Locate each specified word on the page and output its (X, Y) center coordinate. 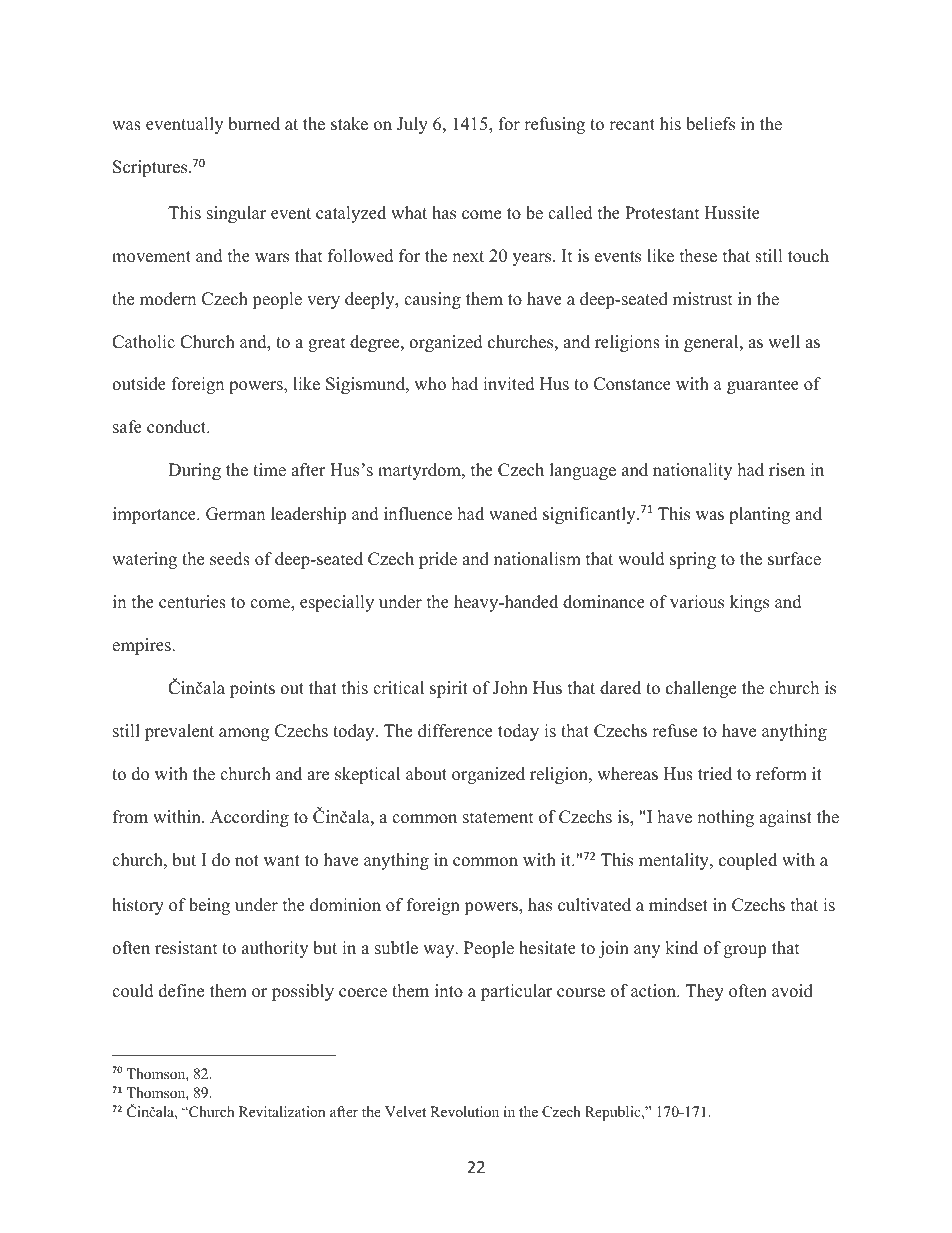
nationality (692, 471)
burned (254, 124)
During (194, 471)
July (412, 125)
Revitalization (282, 1111)
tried (715, 774)
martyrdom (420, 471)
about (426, 774)
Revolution (464, 1111)
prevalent (179, 732)
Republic (614, 1113)
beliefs (710, 124)
